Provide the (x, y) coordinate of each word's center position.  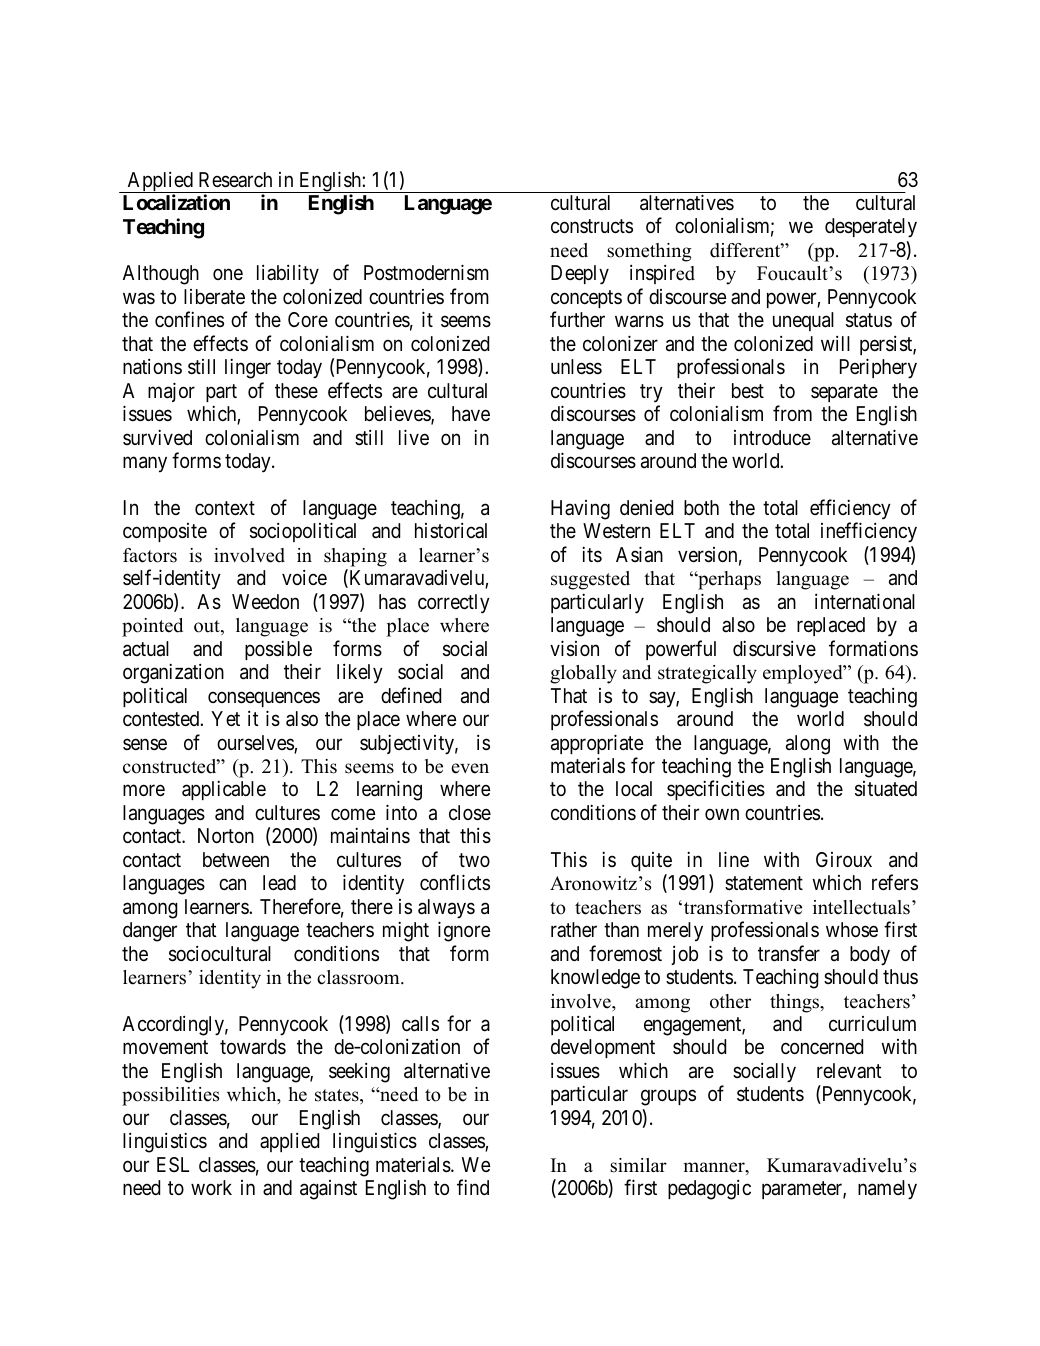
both (701, 507)
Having (580, 510)
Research (235, 180)
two (474, 860)
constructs (592, 226)
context (225, 508)
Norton (226, 835)
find (473, 1187)
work (211, 1187)
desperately (871, 228)
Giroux (844, 859)
